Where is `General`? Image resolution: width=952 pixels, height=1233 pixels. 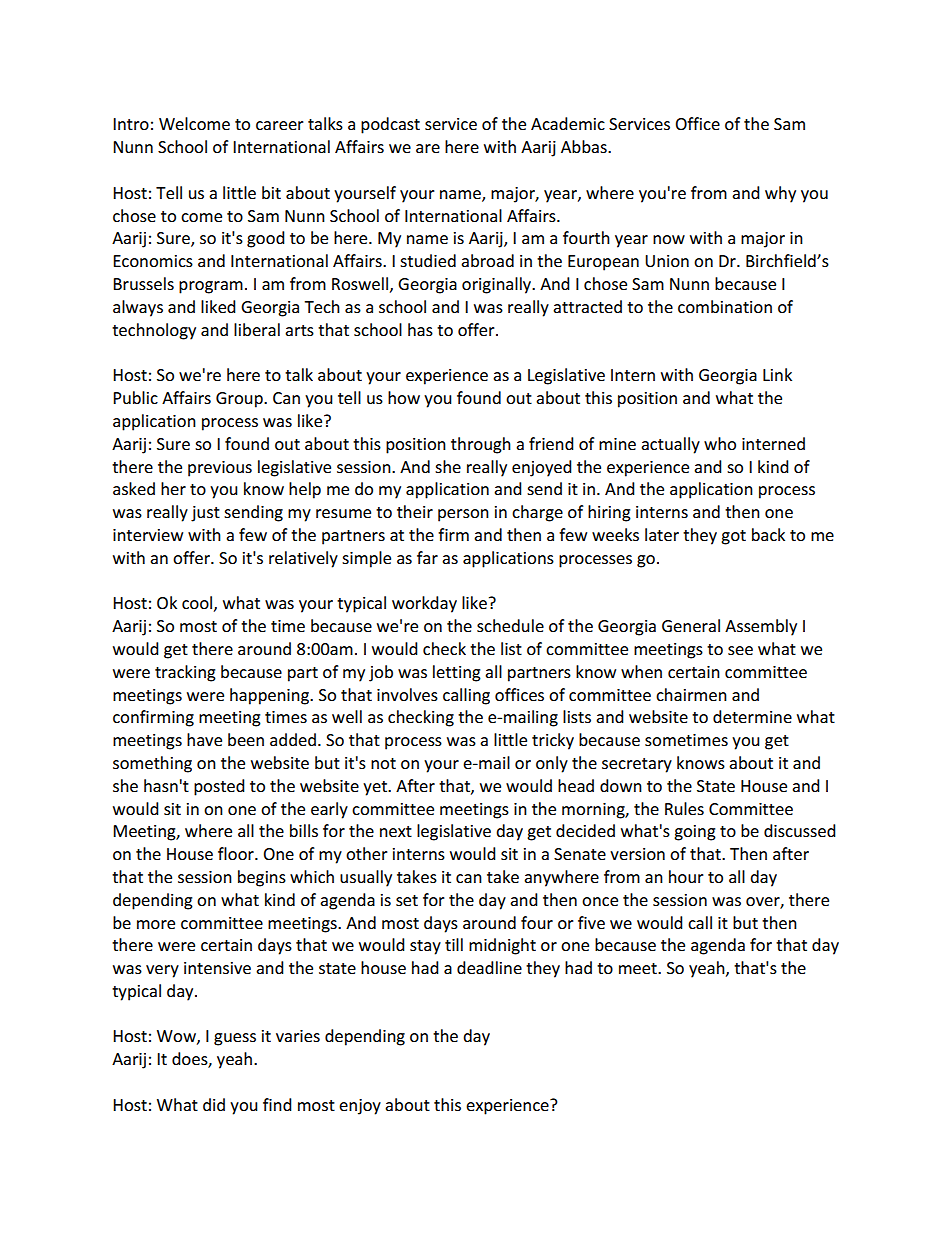
General is located at coordinates (691, 625).
